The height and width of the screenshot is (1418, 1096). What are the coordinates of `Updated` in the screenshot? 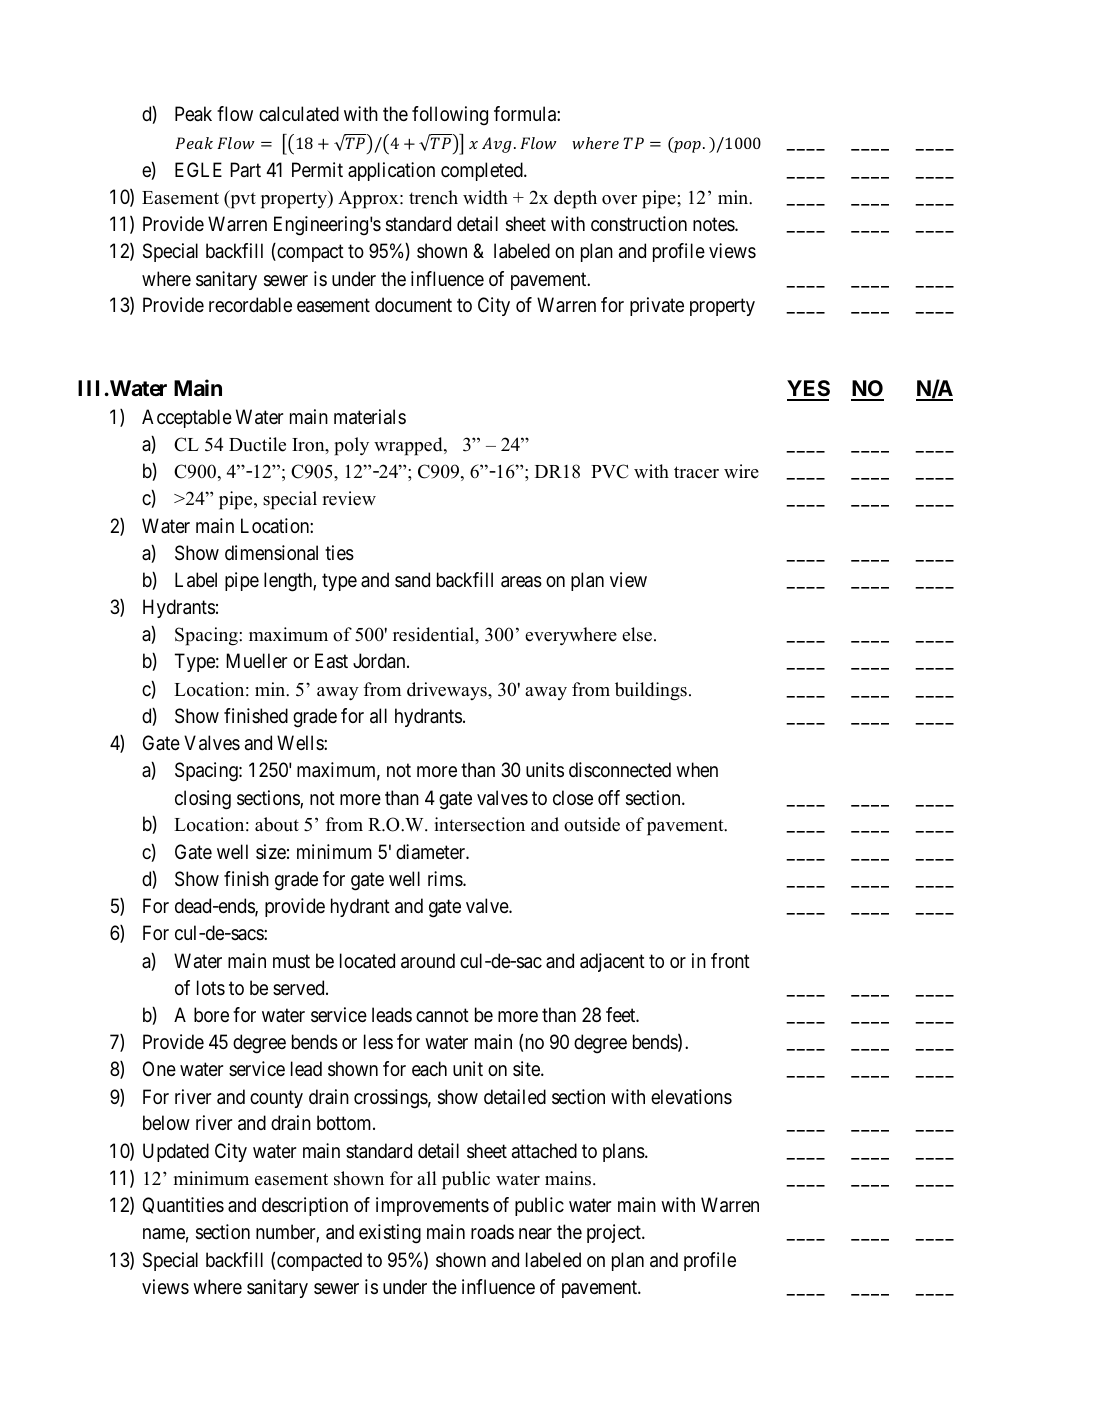 It's located at (176, 1152).
